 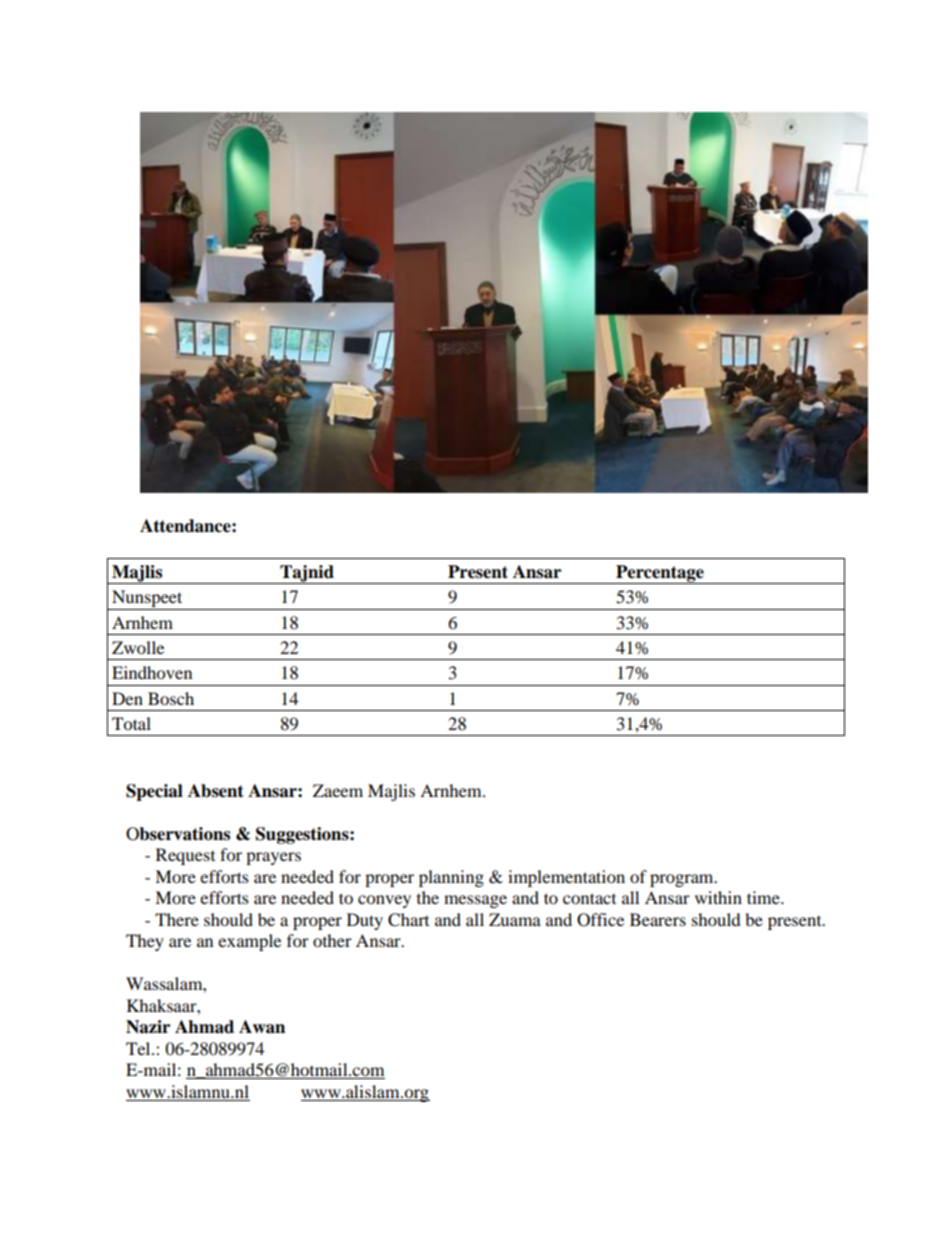 What do you see at coordinates (566, 878) in the screenshot?
I see `implementation` at bounding box center [566, 878].
